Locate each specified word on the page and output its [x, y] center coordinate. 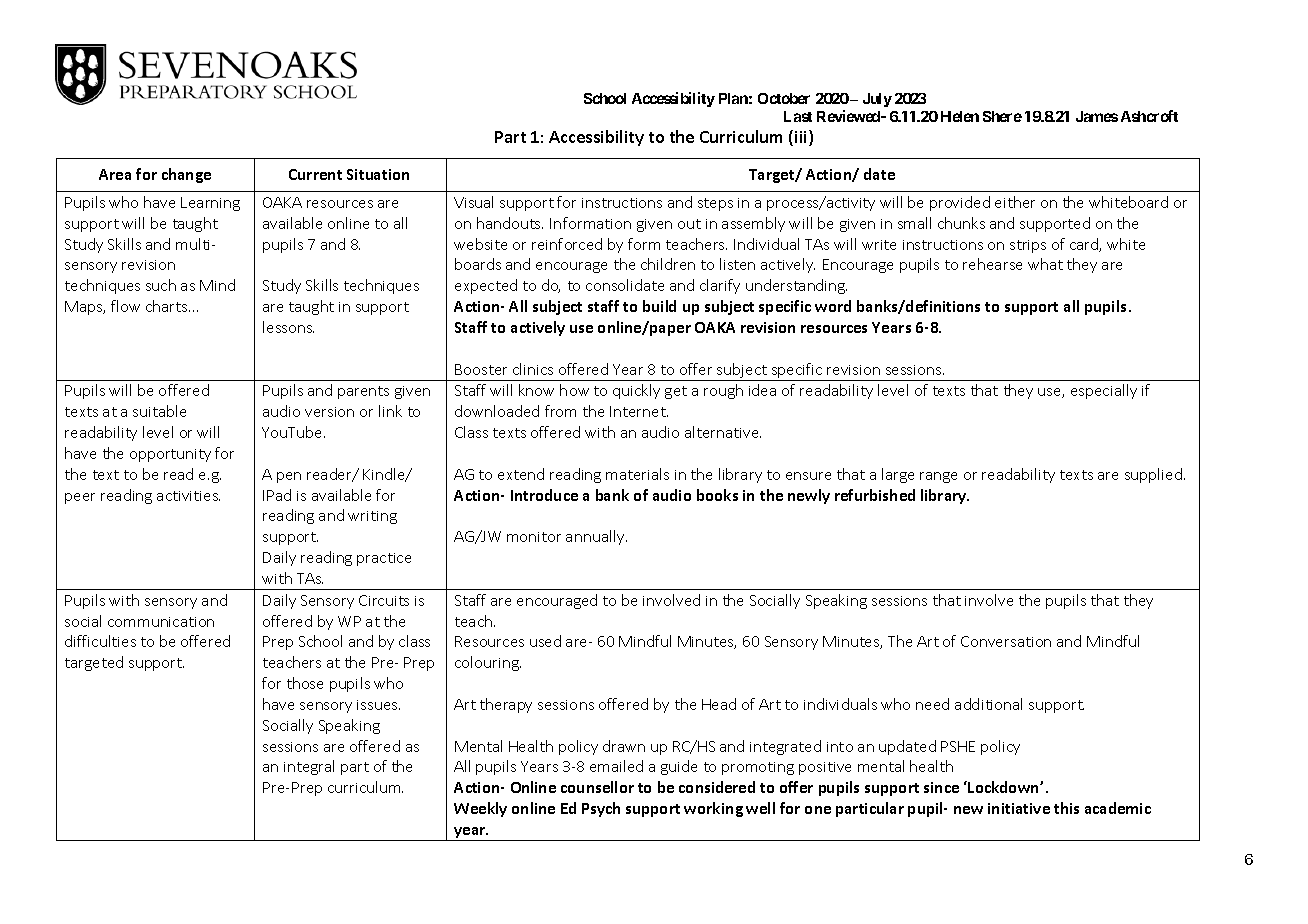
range [938, 477]
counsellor [597, 787]
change [186, 175]
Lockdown [1003, 787]
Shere [1002, 116]
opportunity [170, 455]
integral [309, 767]
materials [637, 474]
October [784, 98]
